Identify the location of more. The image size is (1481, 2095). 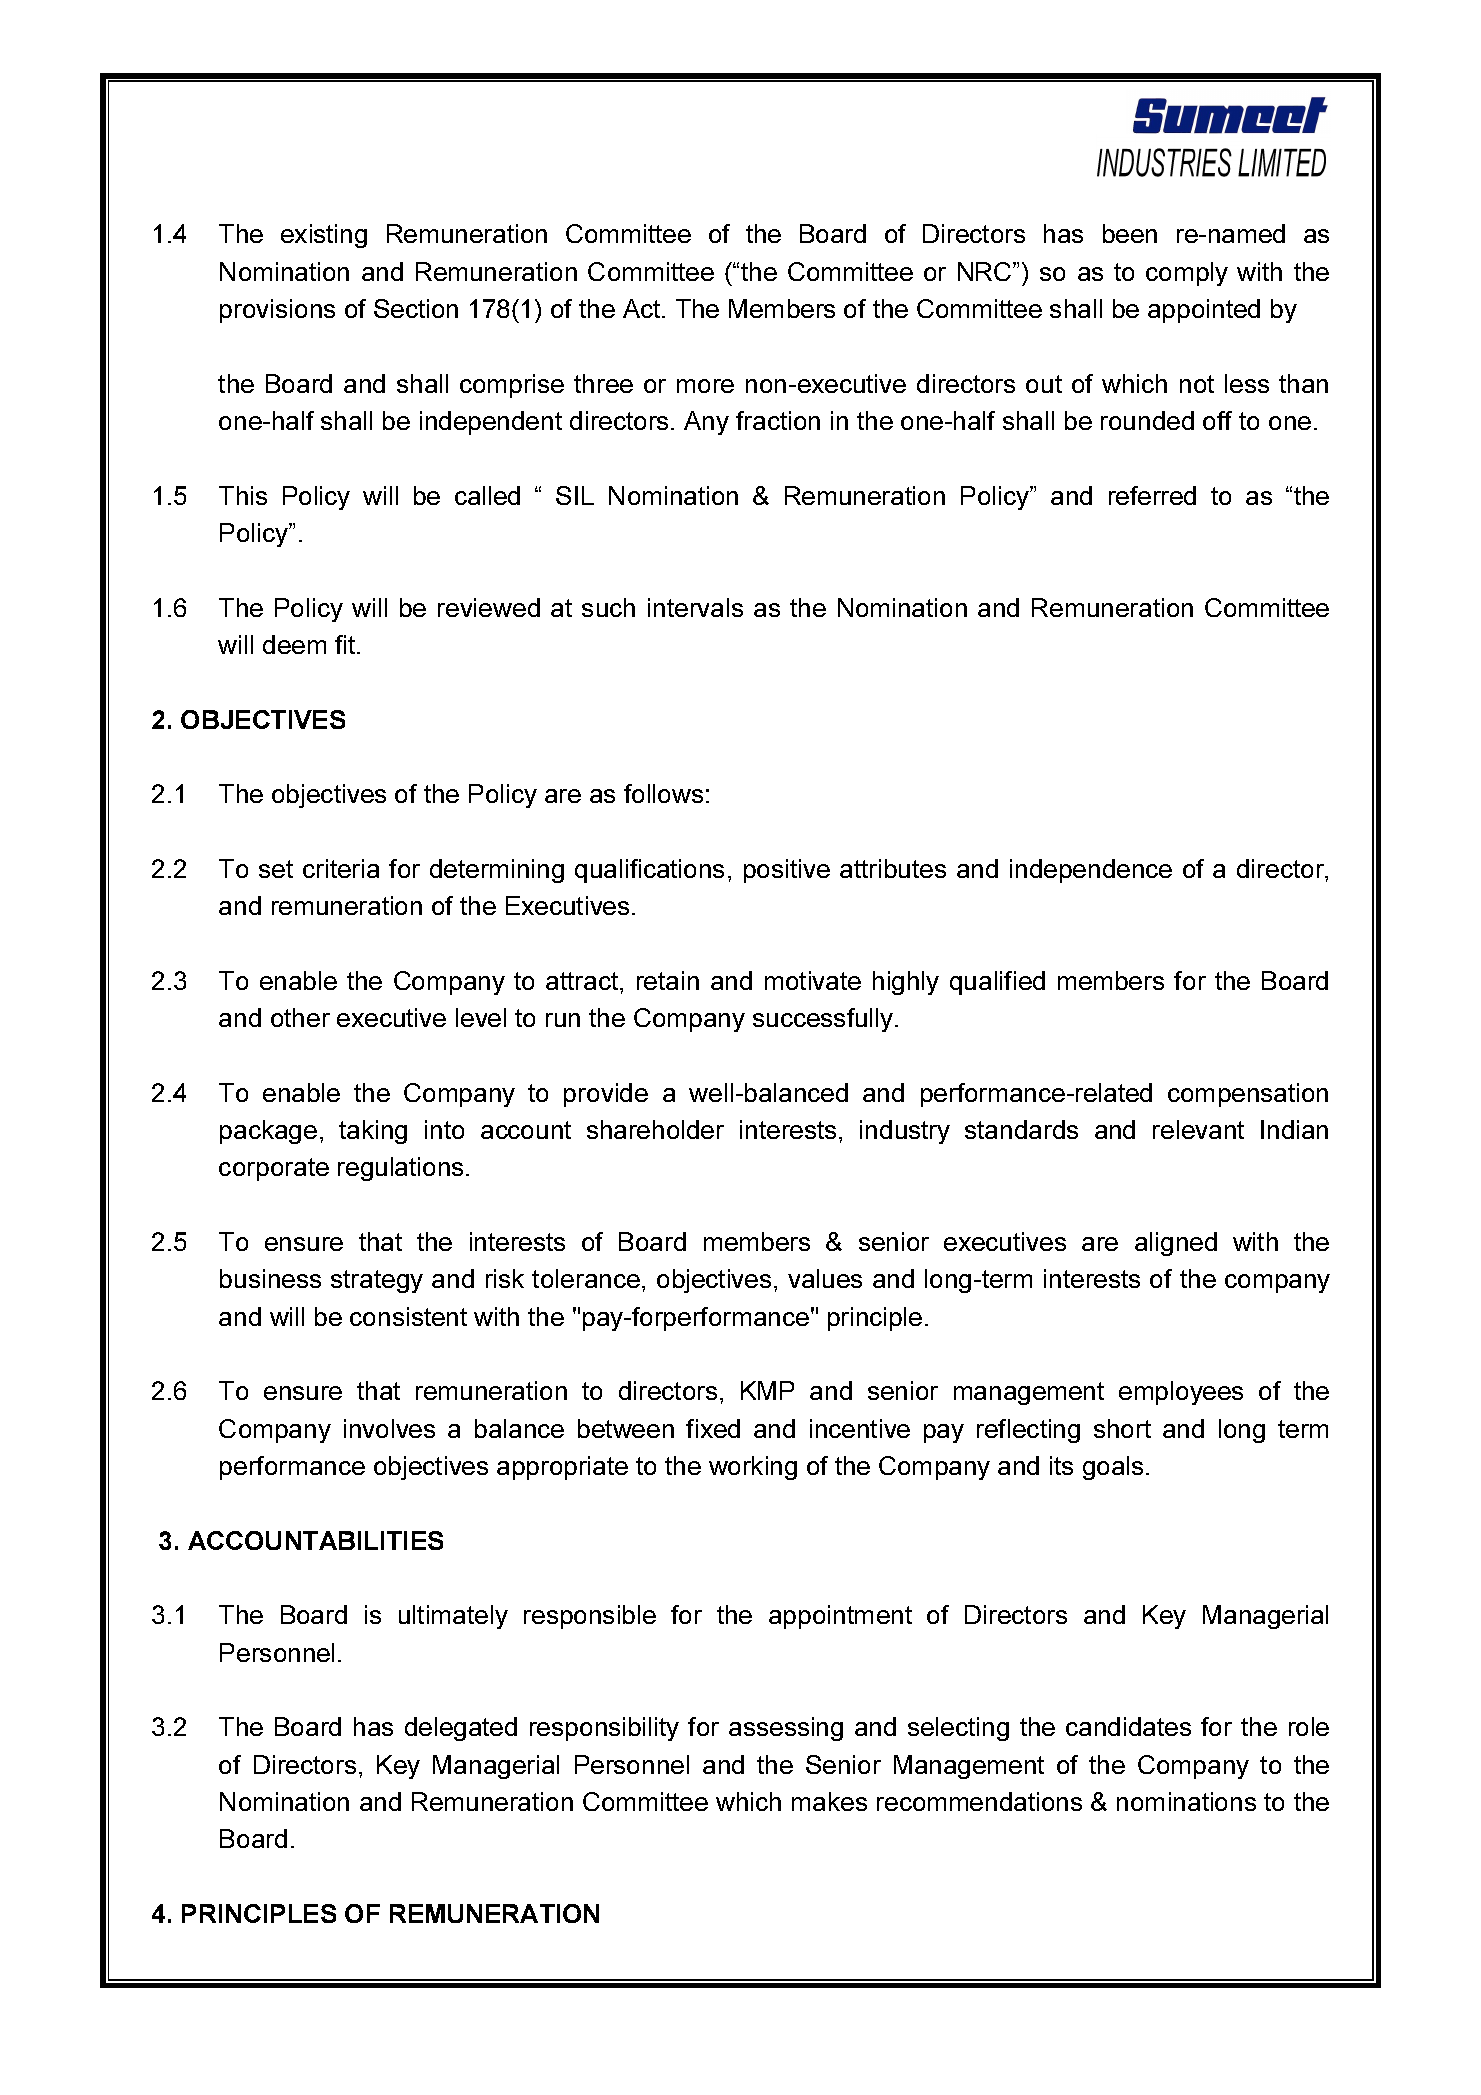
(705, 386).
